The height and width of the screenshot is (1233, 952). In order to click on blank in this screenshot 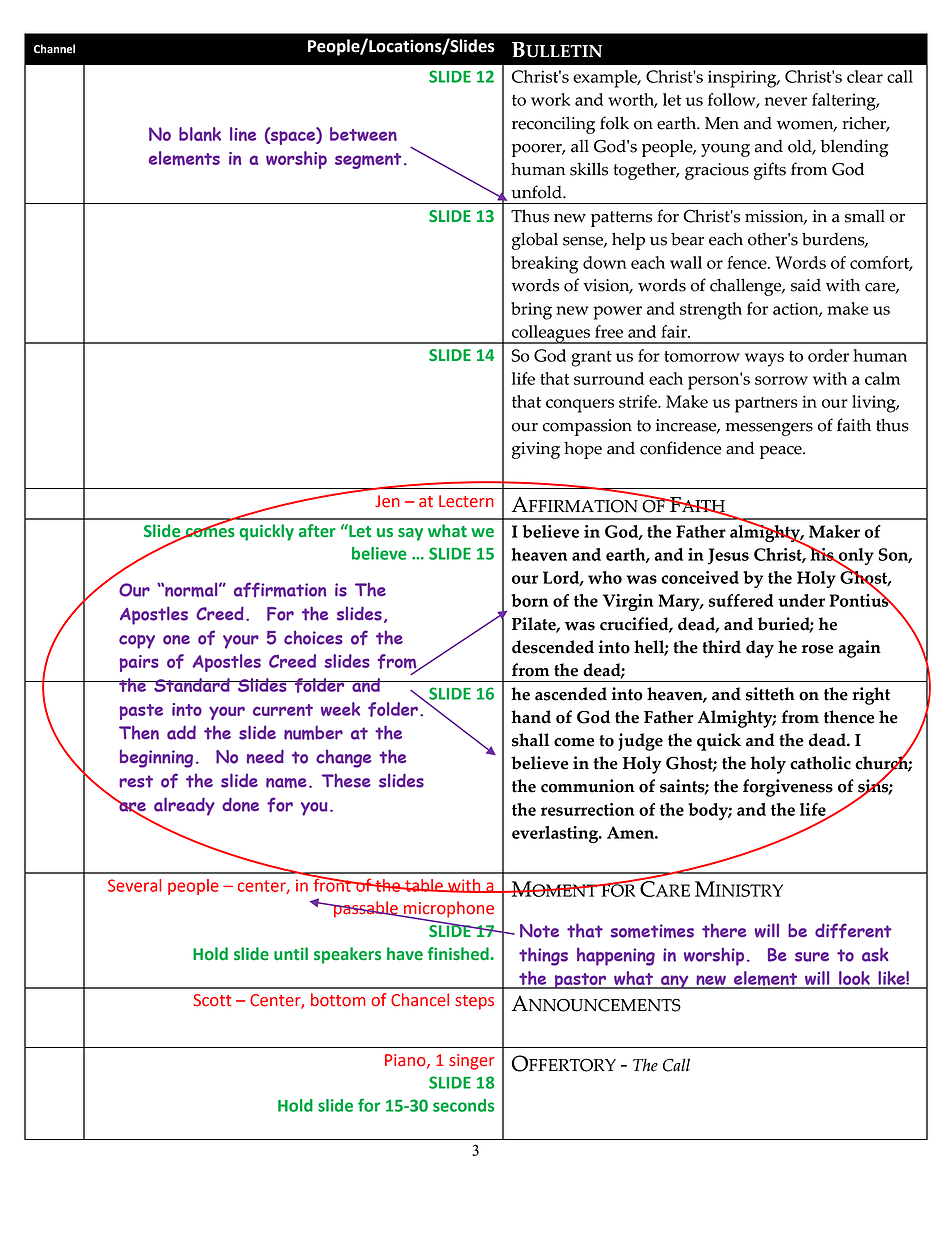, I will do `click(200, 134)`.
